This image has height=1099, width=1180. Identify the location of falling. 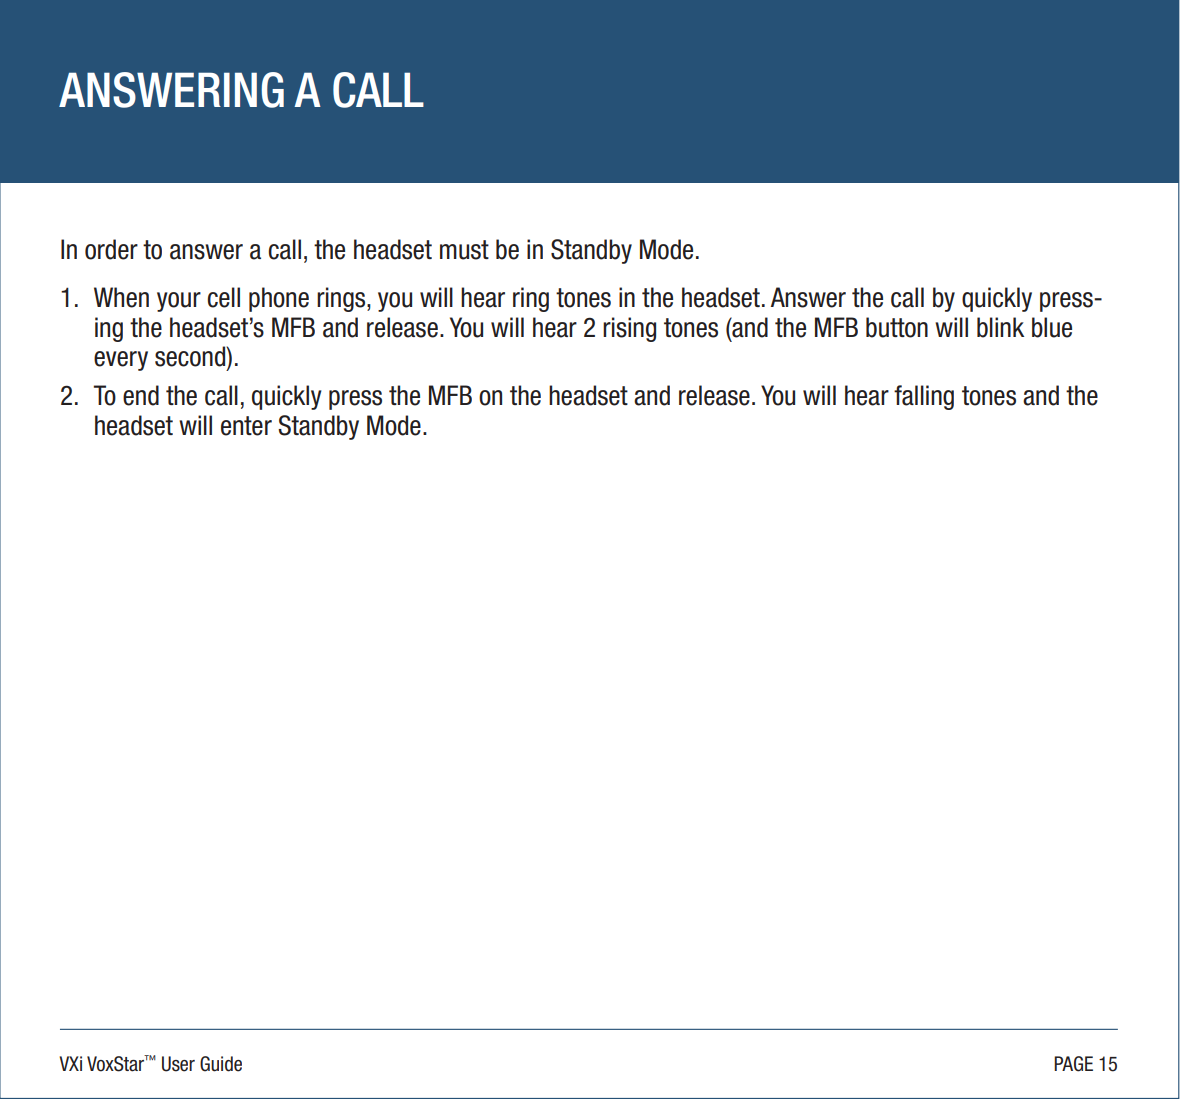
(924, 397).
